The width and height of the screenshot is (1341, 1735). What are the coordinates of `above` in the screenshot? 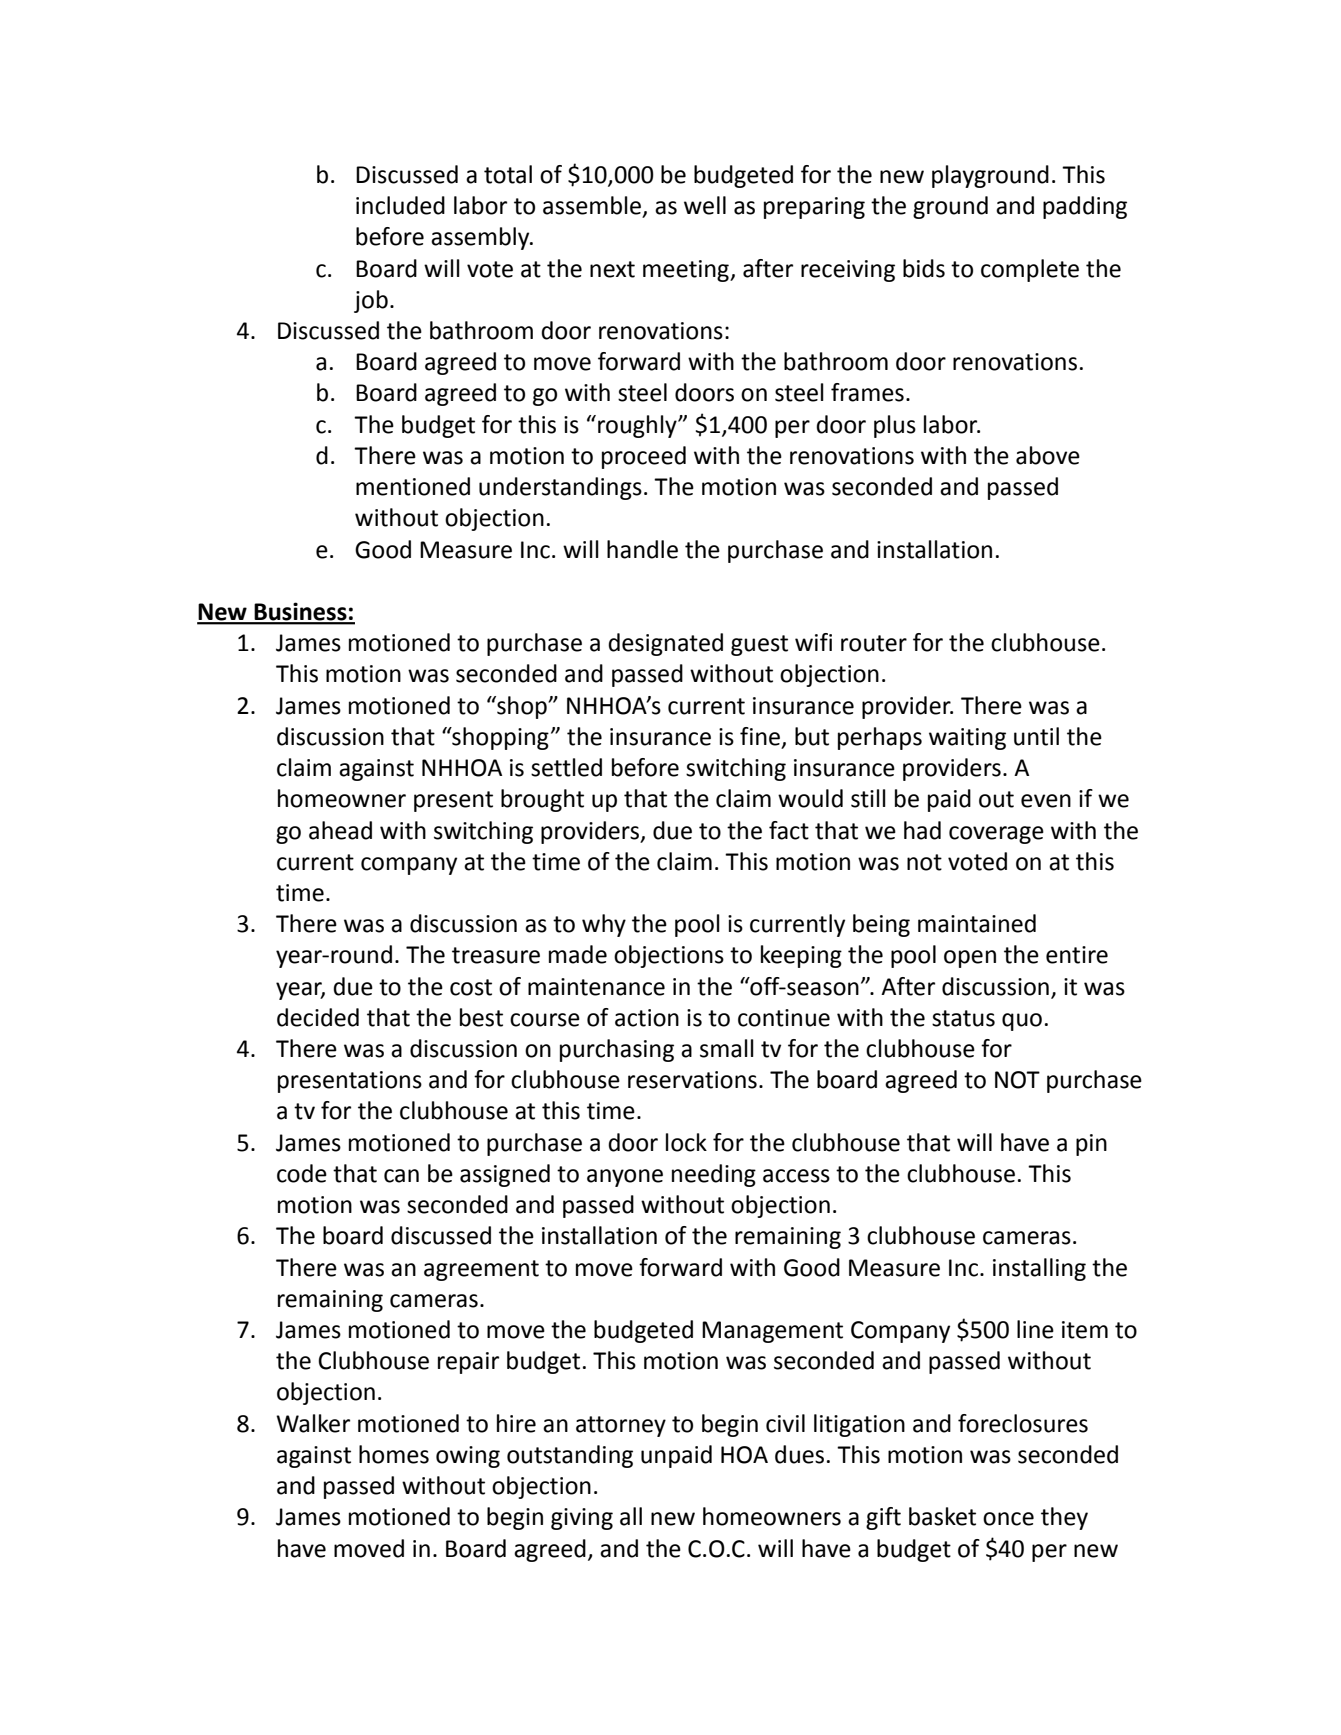 It's located at (1048, 455).
